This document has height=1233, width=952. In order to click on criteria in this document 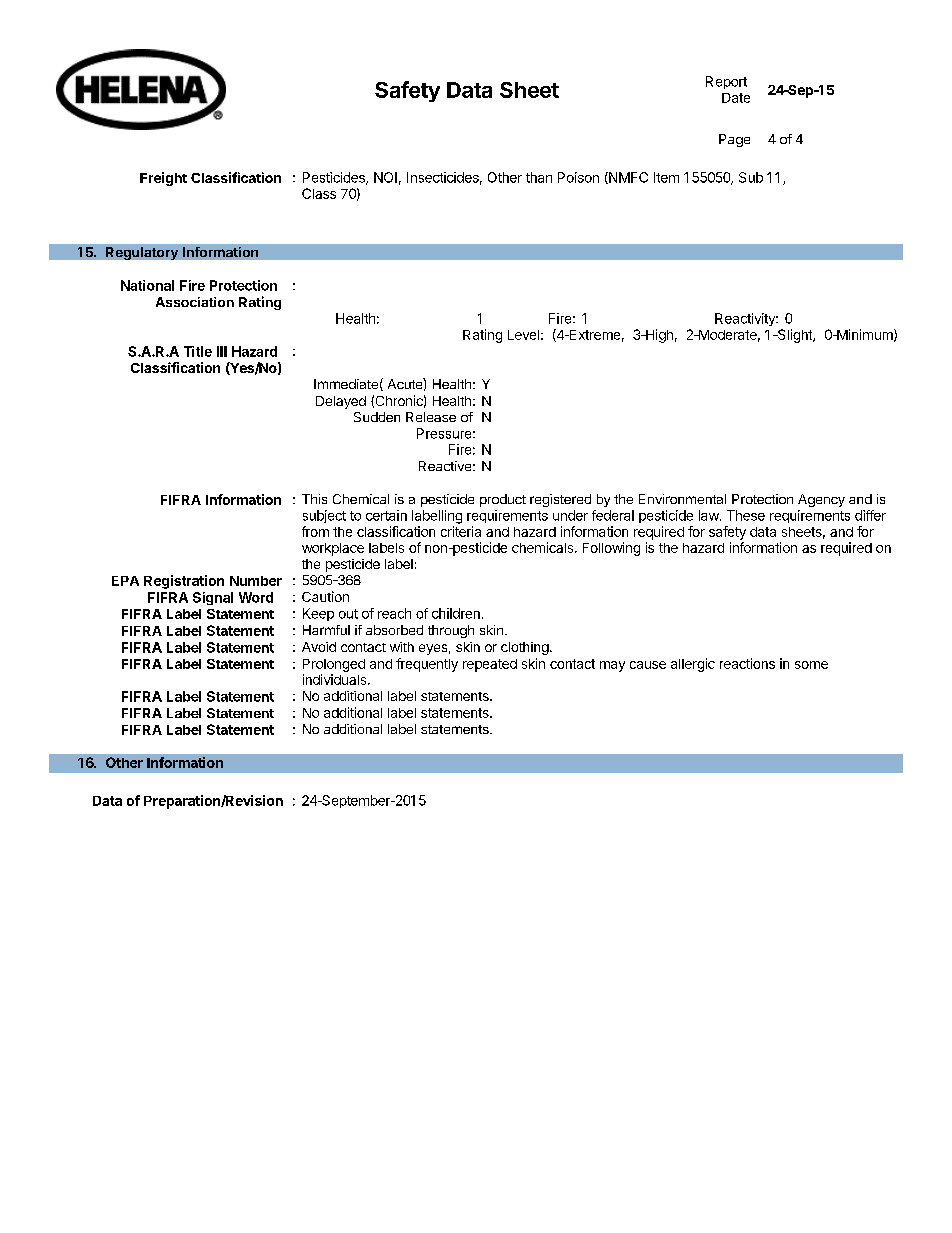, I will do `click(461, 531)`.
